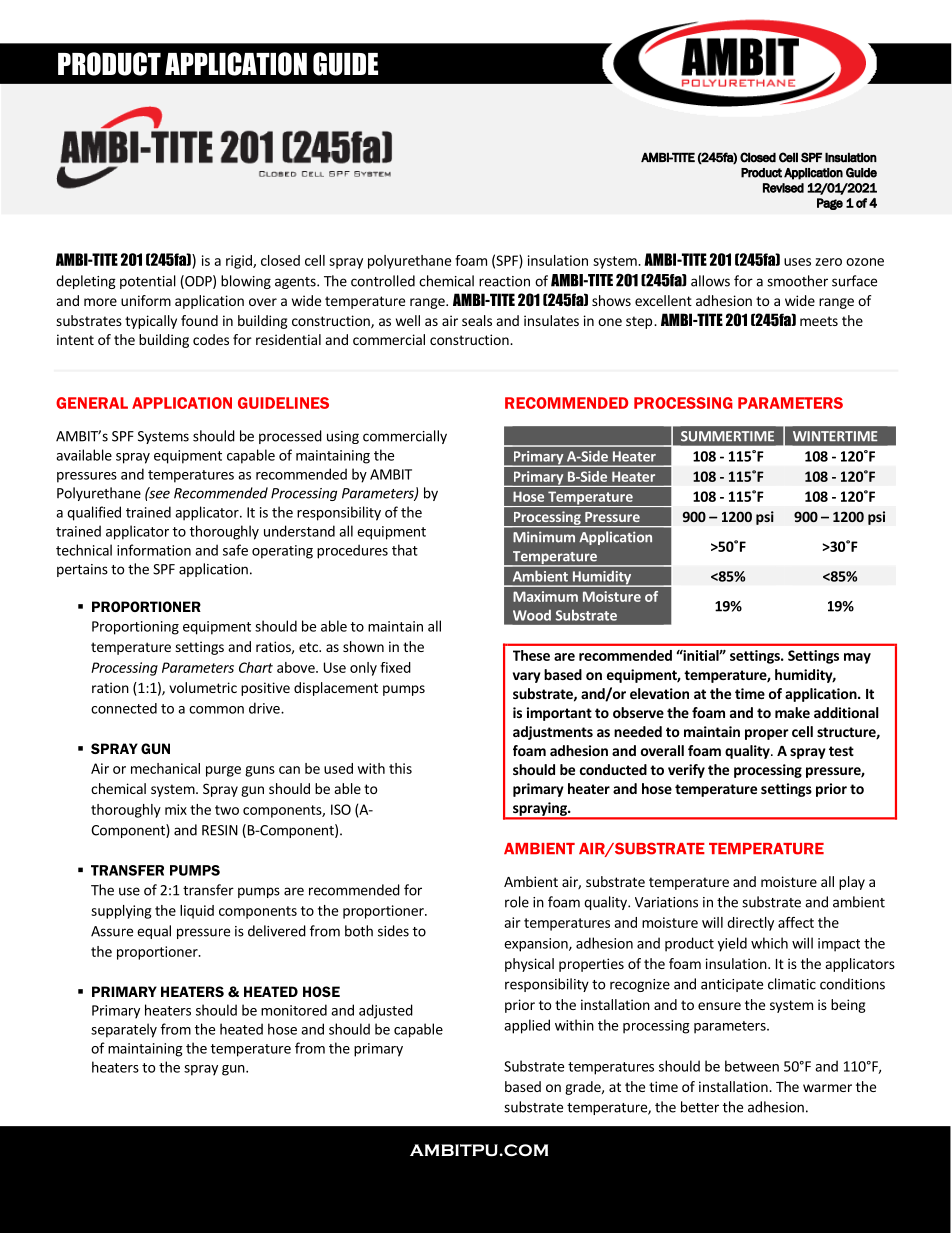 The height and width of the screenshot is (1233, 952). What do you see at coordinates (92, 403) in the screenshot?
I see `GENERAL` at bounding box center [92, 403].
